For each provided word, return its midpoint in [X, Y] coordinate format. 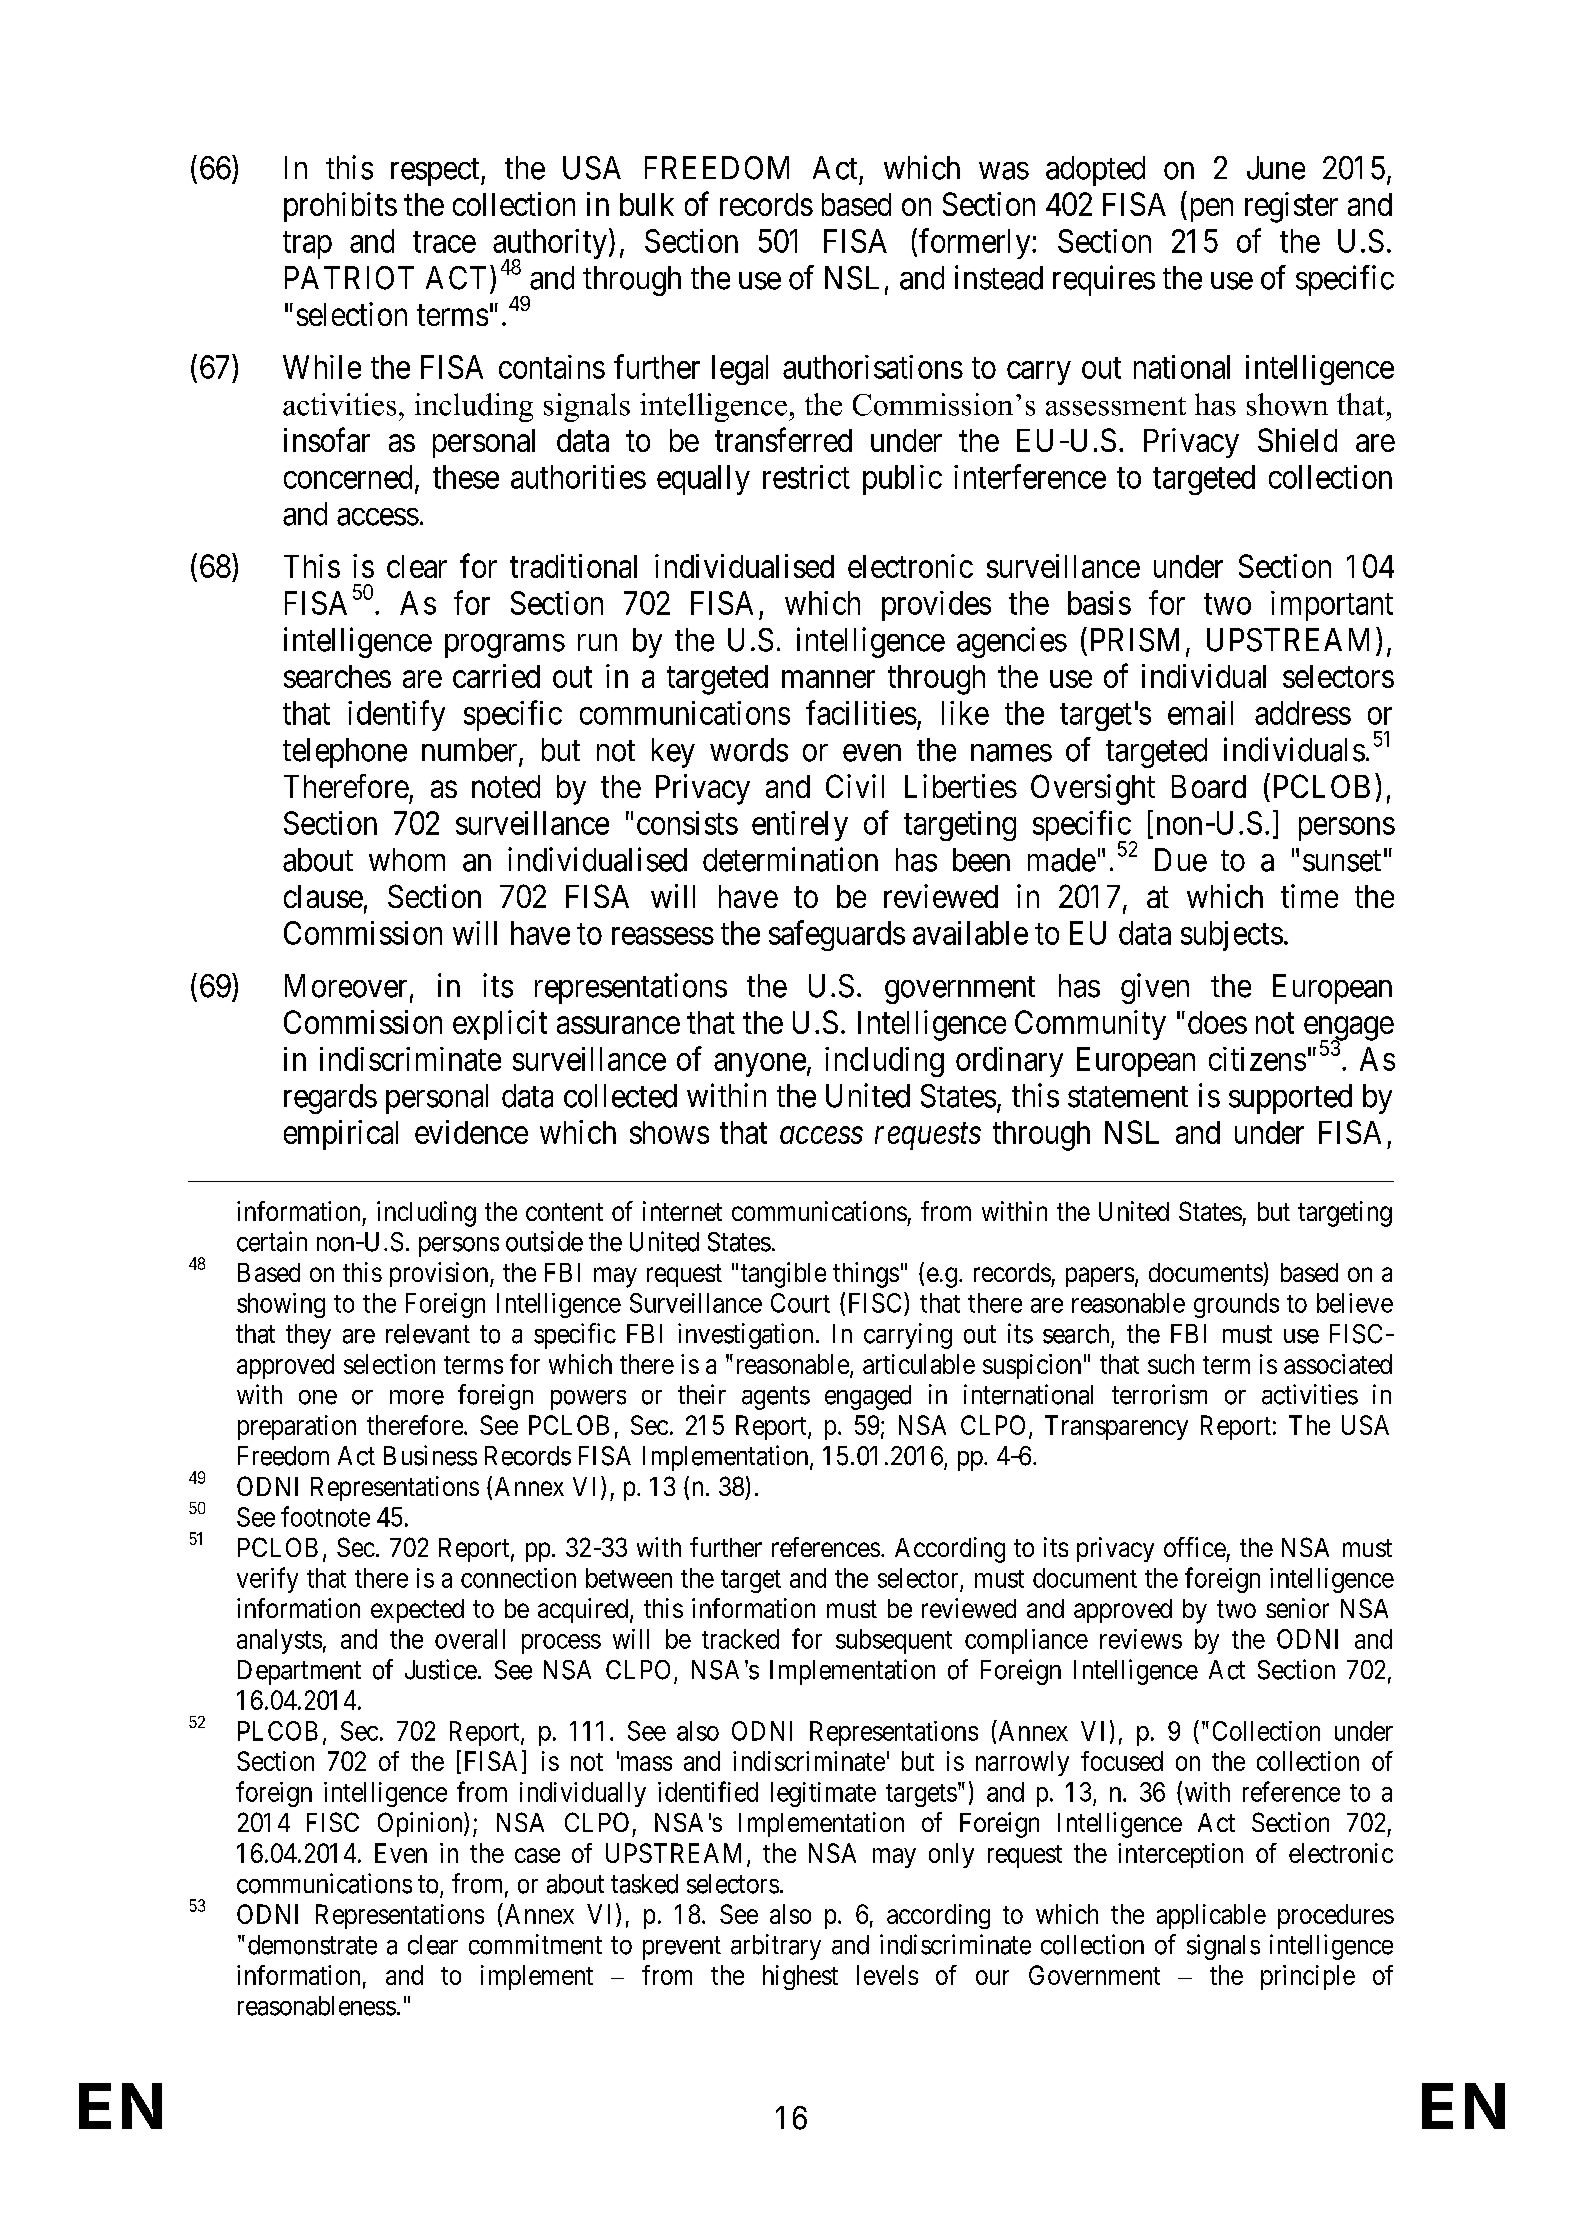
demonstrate [312, 1945]
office [1195, 1547]
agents [776, 1398]
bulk [647, 204]
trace [444, 242]
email [1200, 713]
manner [828, 679]
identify [396, 715]
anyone [760, 1065]
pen [1209, 210]
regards [330, 1099]
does [1217, 1022]
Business [430, 1455]
